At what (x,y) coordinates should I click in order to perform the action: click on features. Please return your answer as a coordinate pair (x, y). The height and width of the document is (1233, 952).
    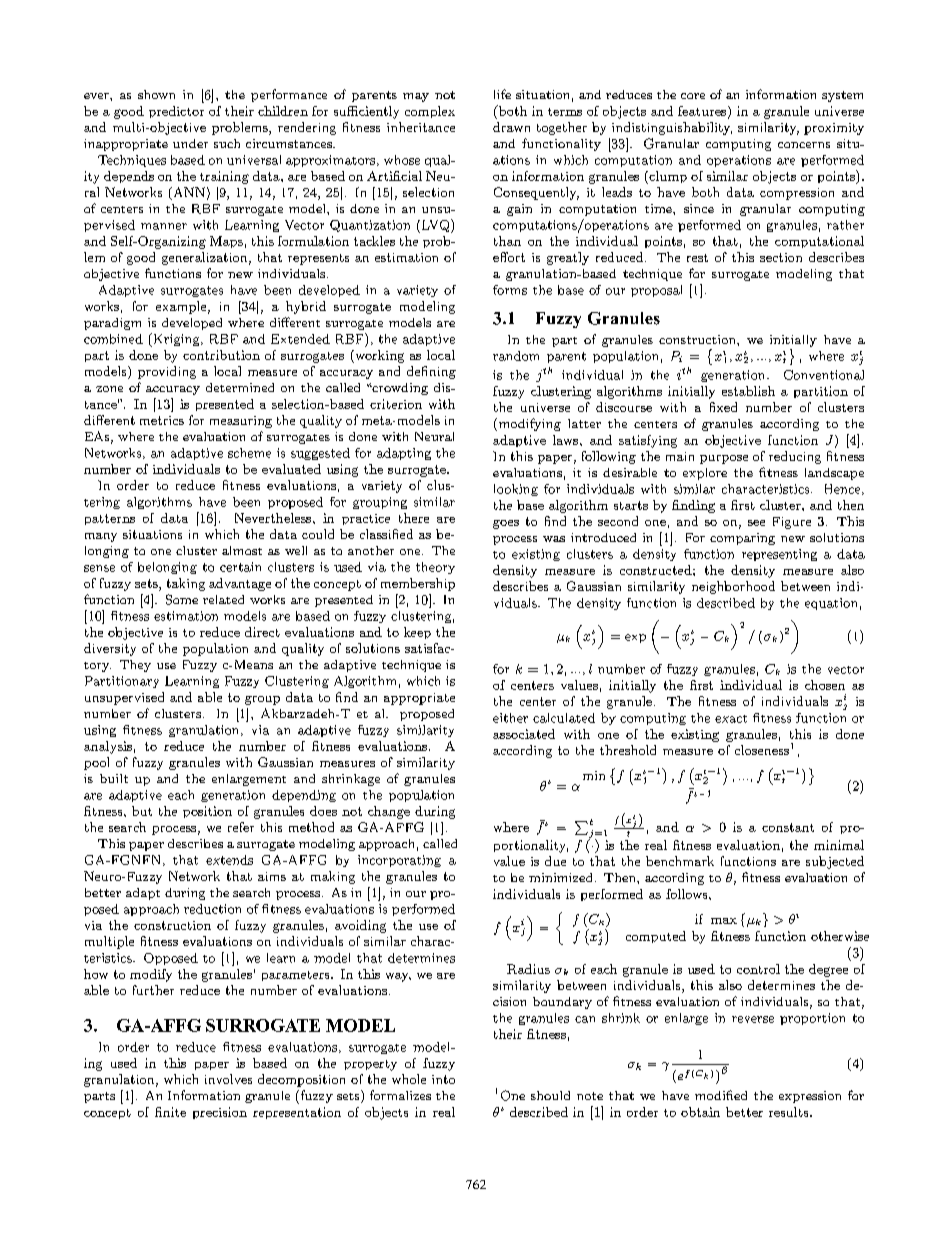
    Looking at the image, I should click on (703, 112).
